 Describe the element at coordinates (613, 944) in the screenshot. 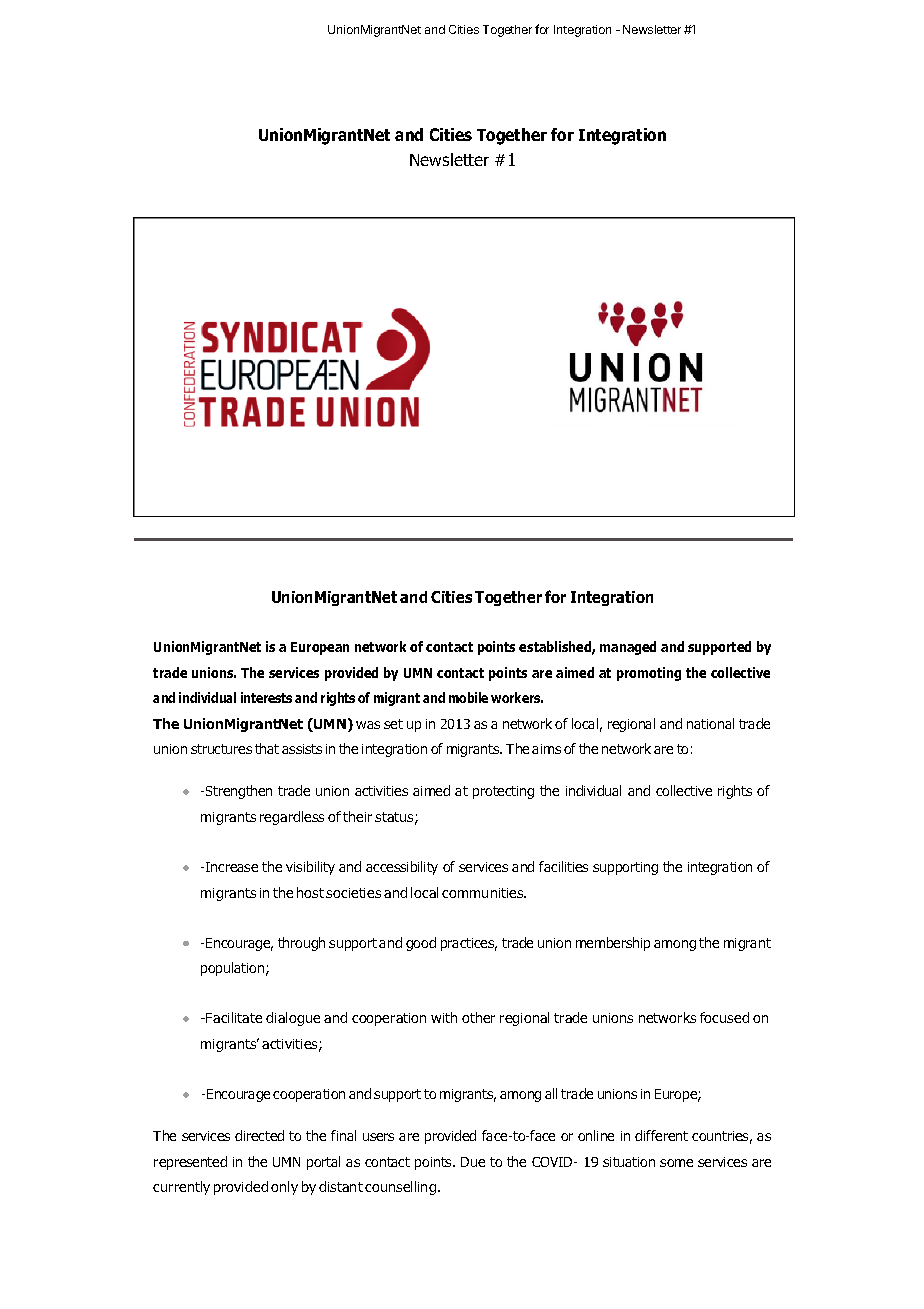

I see `membership` at that location.
